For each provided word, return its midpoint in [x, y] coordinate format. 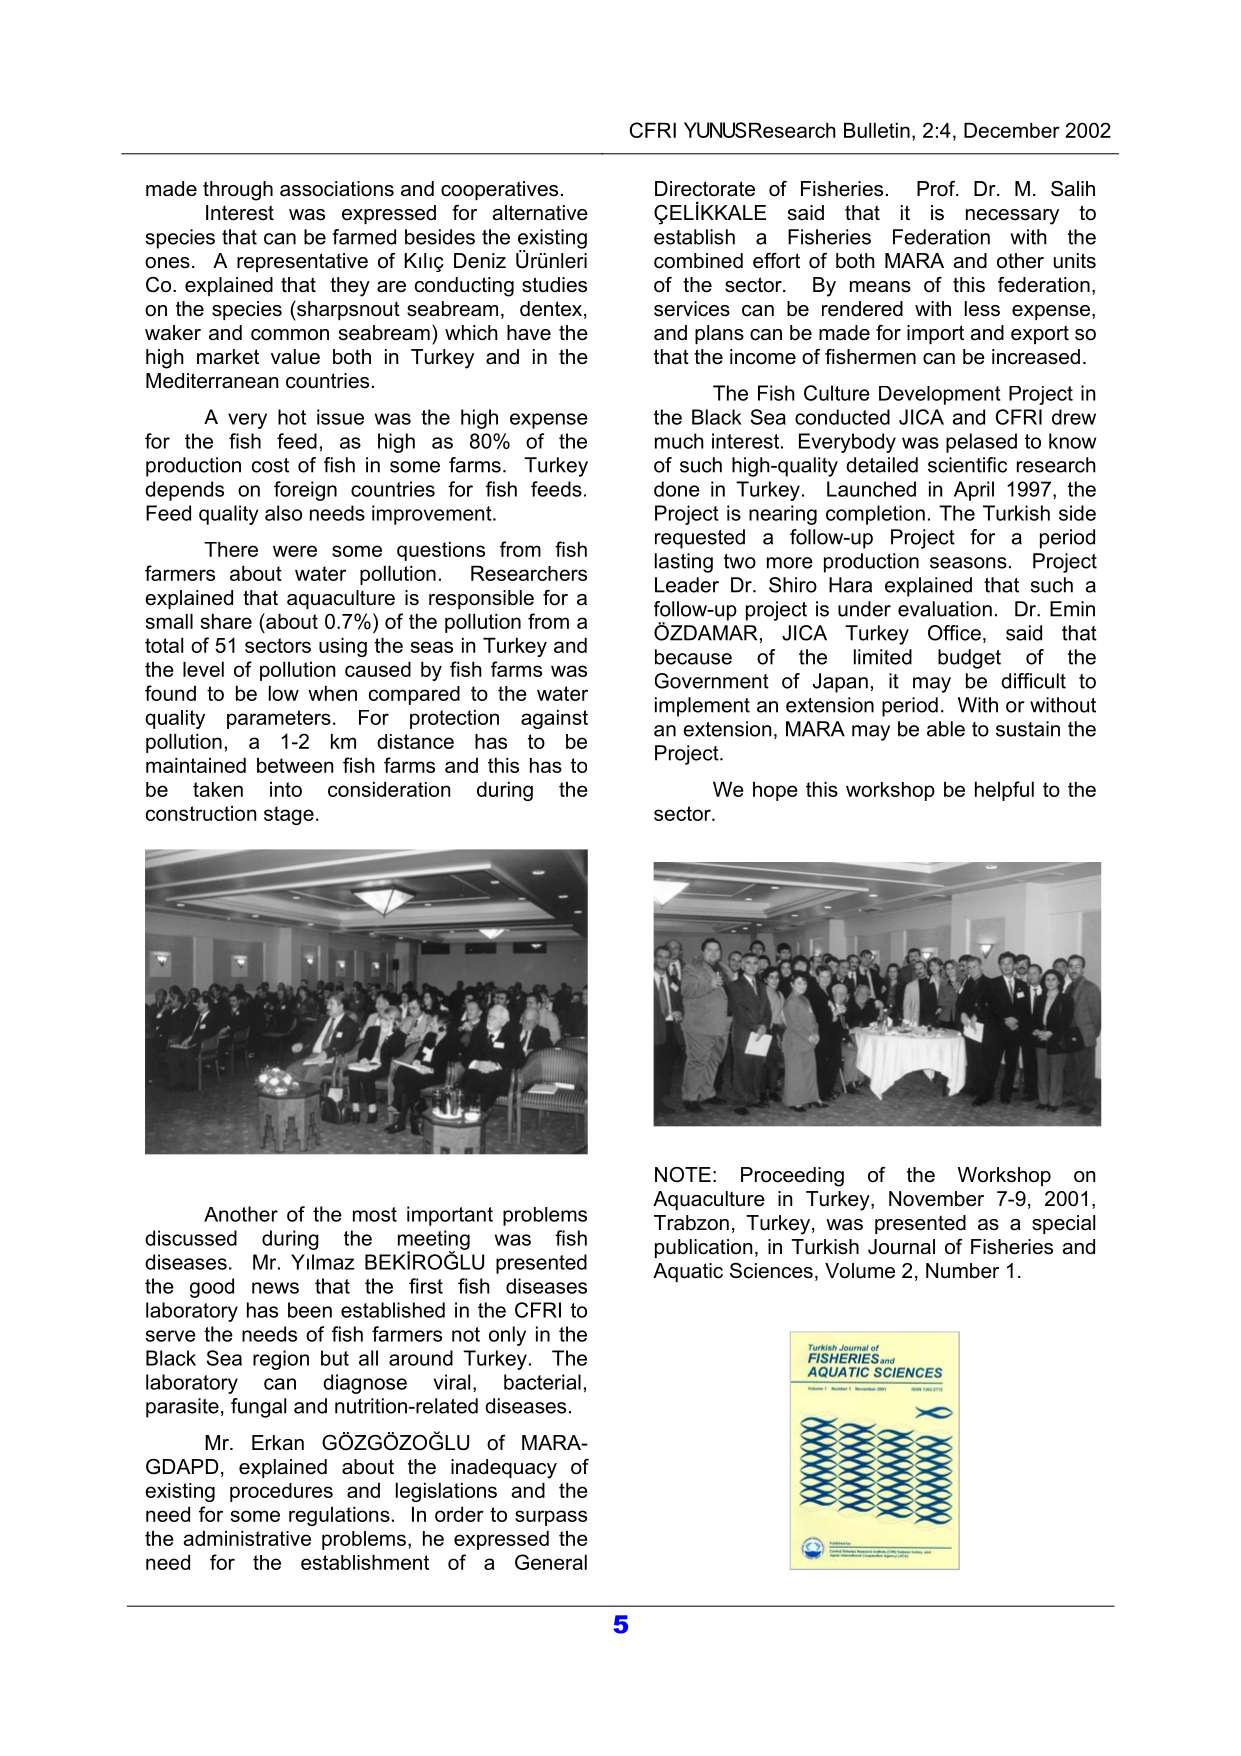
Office [954, 633]
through [238, 191]
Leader [687, 585]
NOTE [683, 1175]
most [375, 1214]
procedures [281, 1492]
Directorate [705, 189]
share [226, 621]
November [936, 1199]
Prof [937, 189]
